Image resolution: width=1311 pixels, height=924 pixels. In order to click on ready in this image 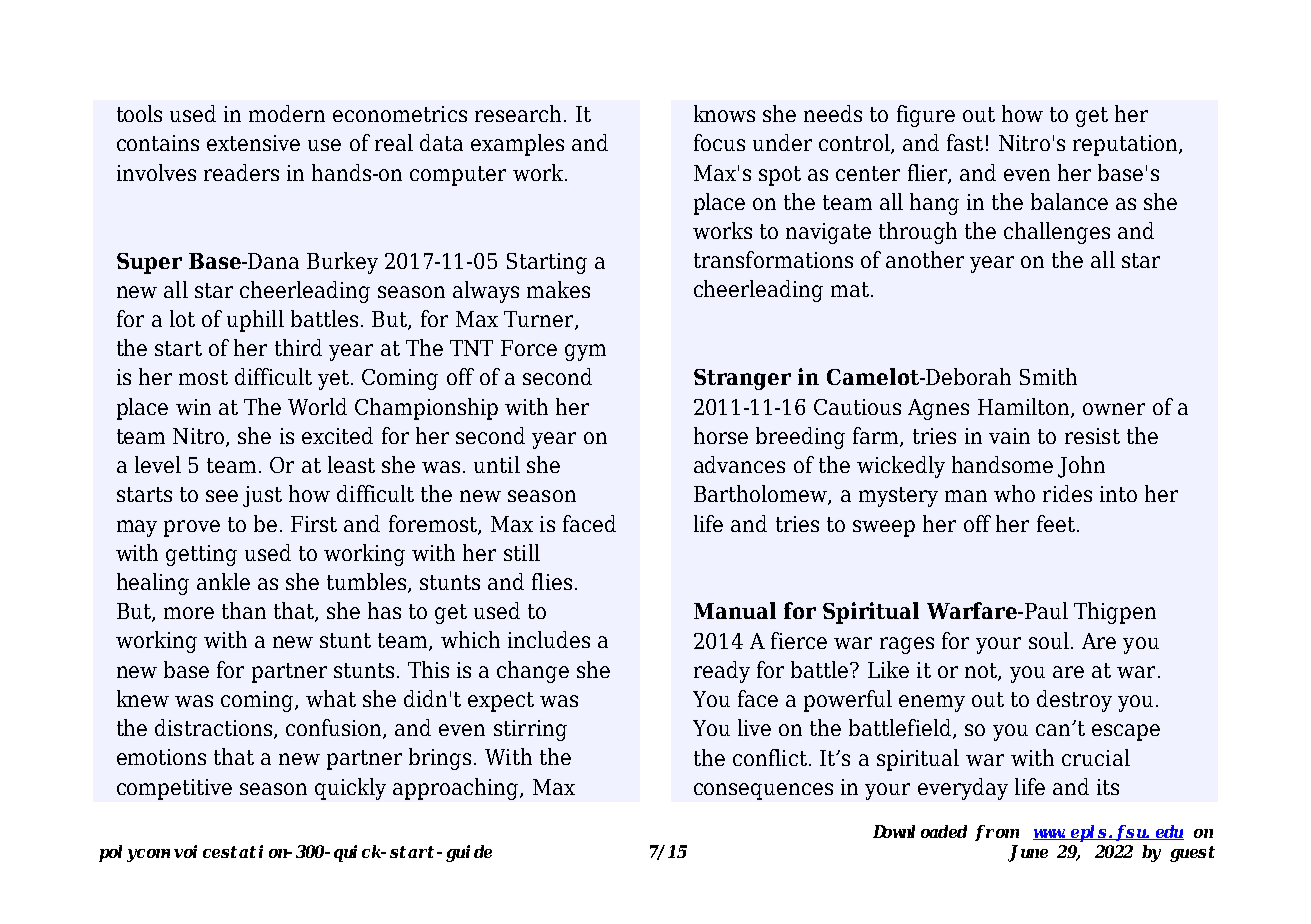, I will do `click(722, 672)`.
